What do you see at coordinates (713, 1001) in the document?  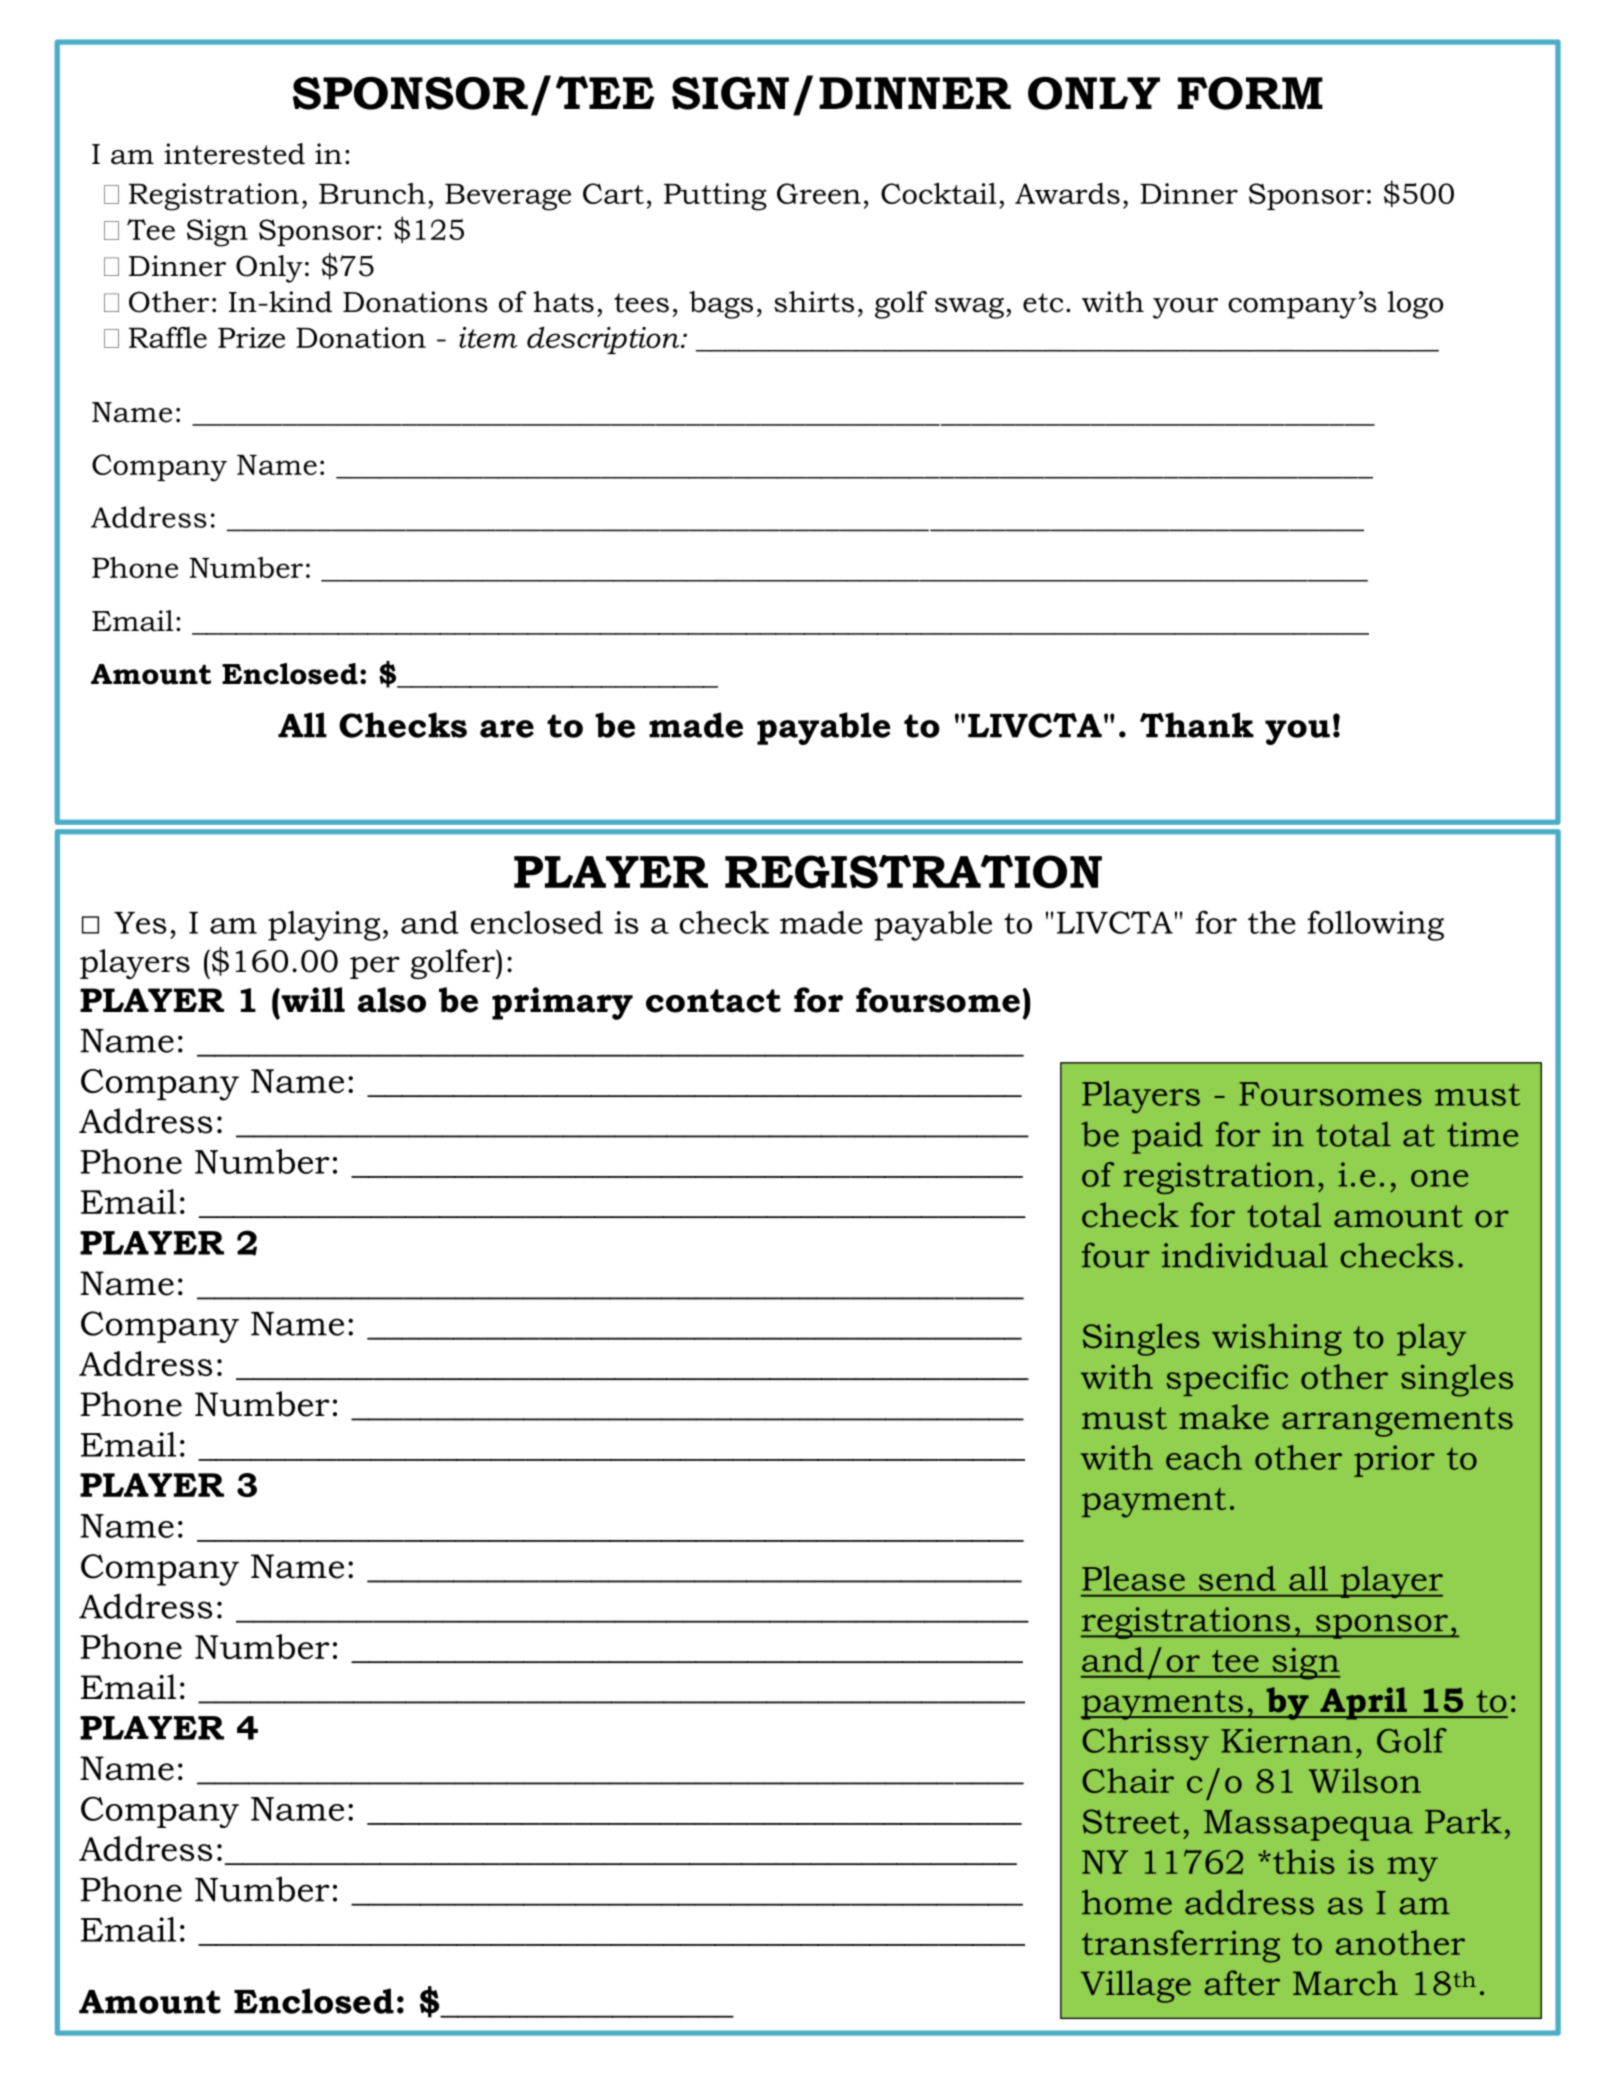 I see `contact` at bounding box center [713, 1001].
